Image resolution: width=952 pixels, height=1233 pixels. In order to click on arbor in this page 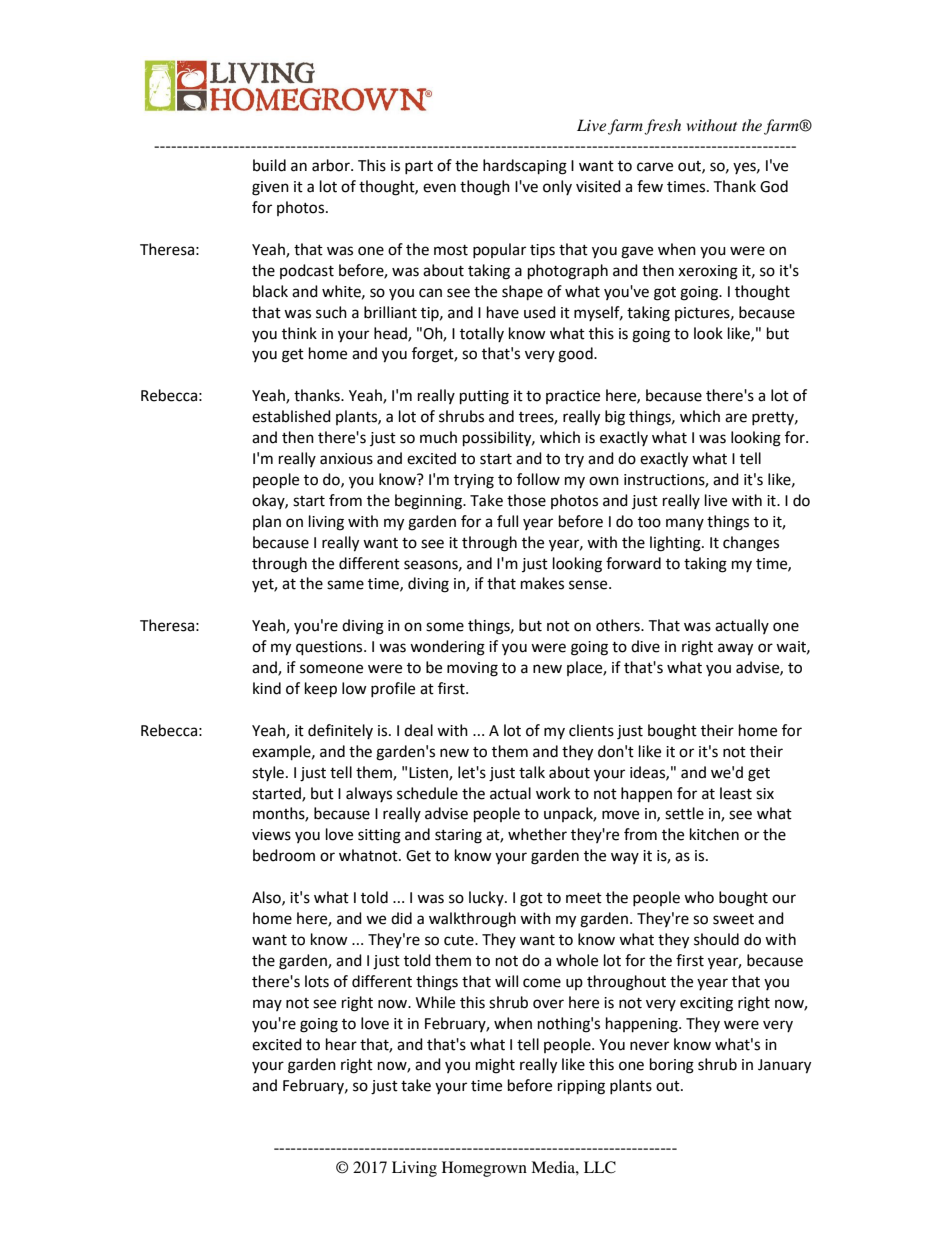, I will do `click(332, 165)`.
